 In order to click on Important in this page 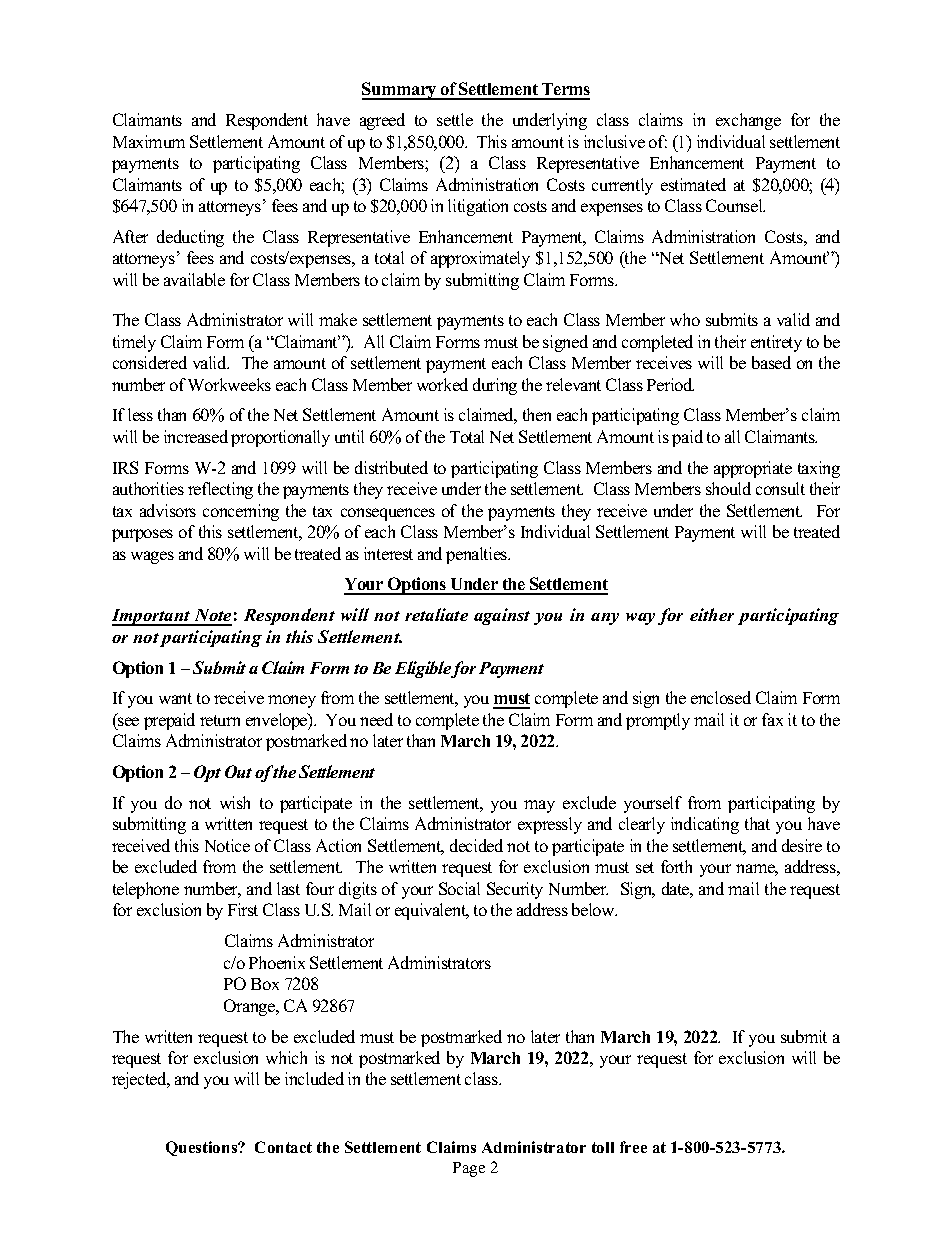, I will do `click(152, 617)`.
